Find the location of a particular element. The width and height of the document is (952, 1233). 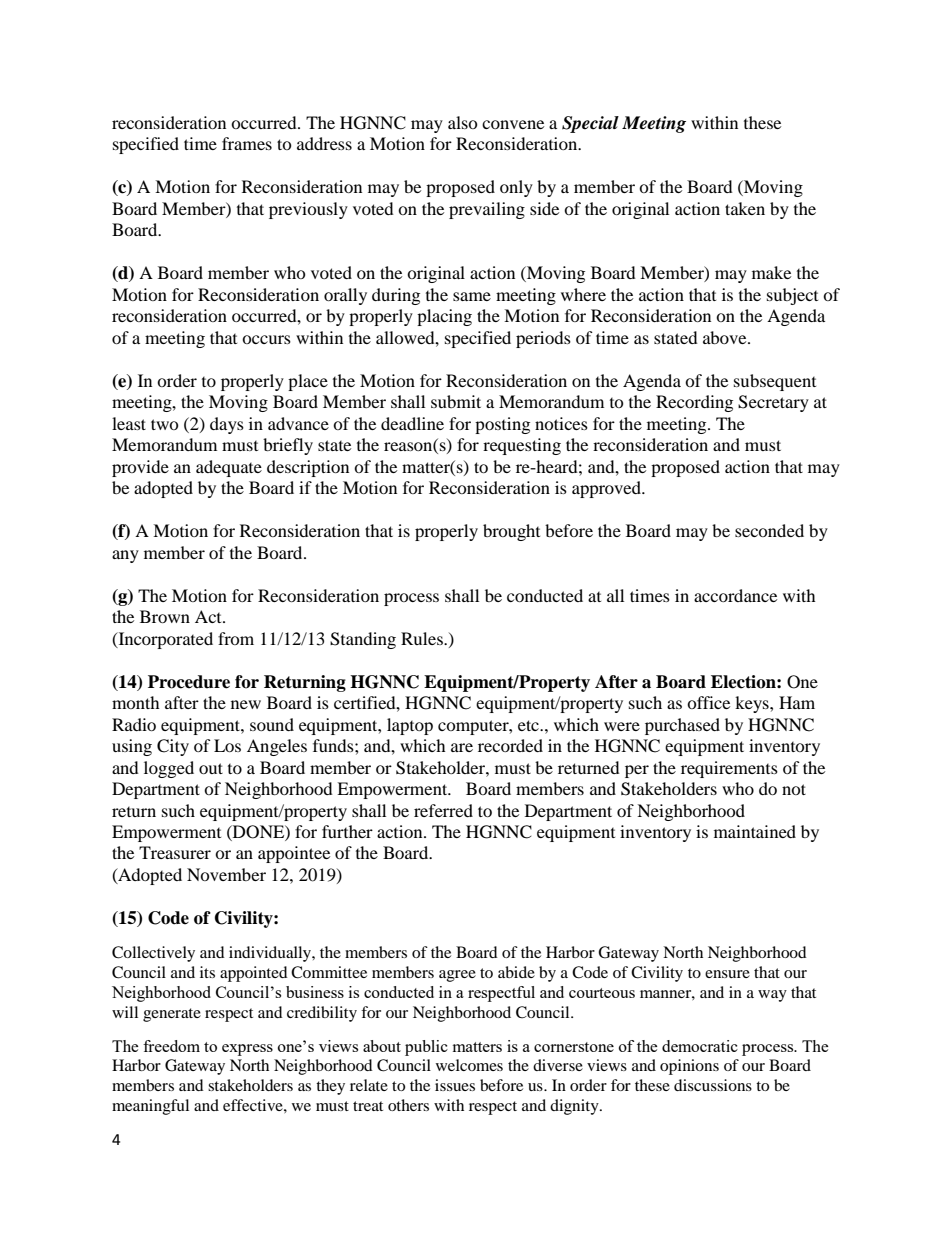

Treasurer is located at coordinates (175, 852).
